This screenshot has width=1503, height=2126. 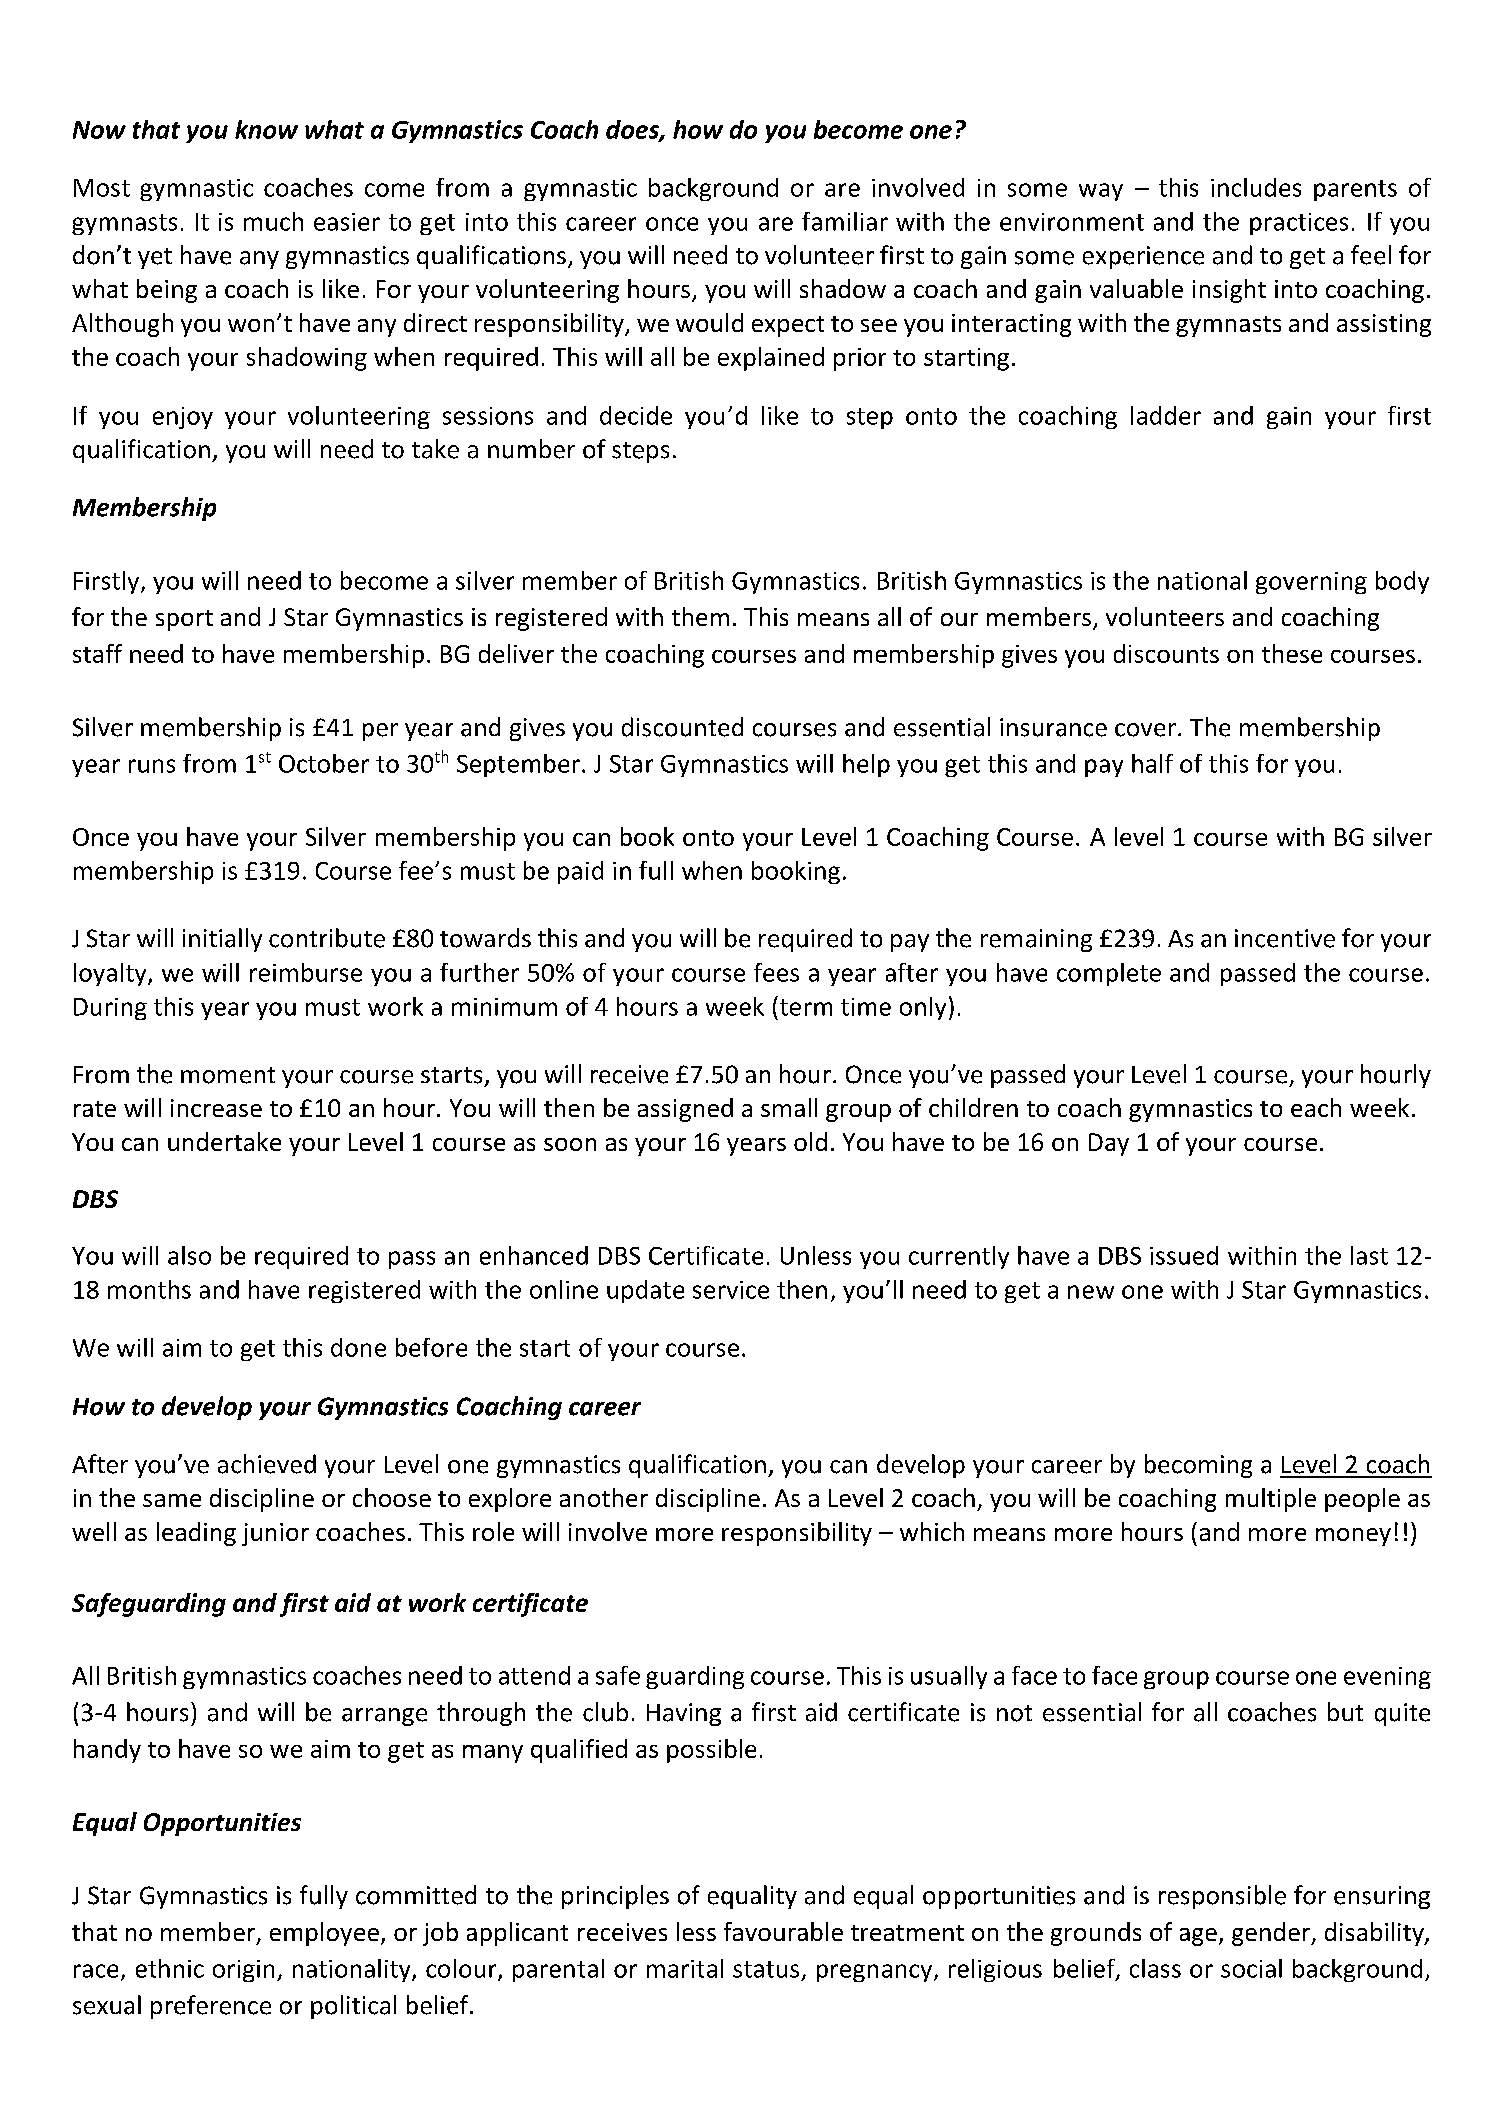 What do you see at coordinates (1152, 763) in the screenshot?
I see `half` at bounding box center [1152, 763].
